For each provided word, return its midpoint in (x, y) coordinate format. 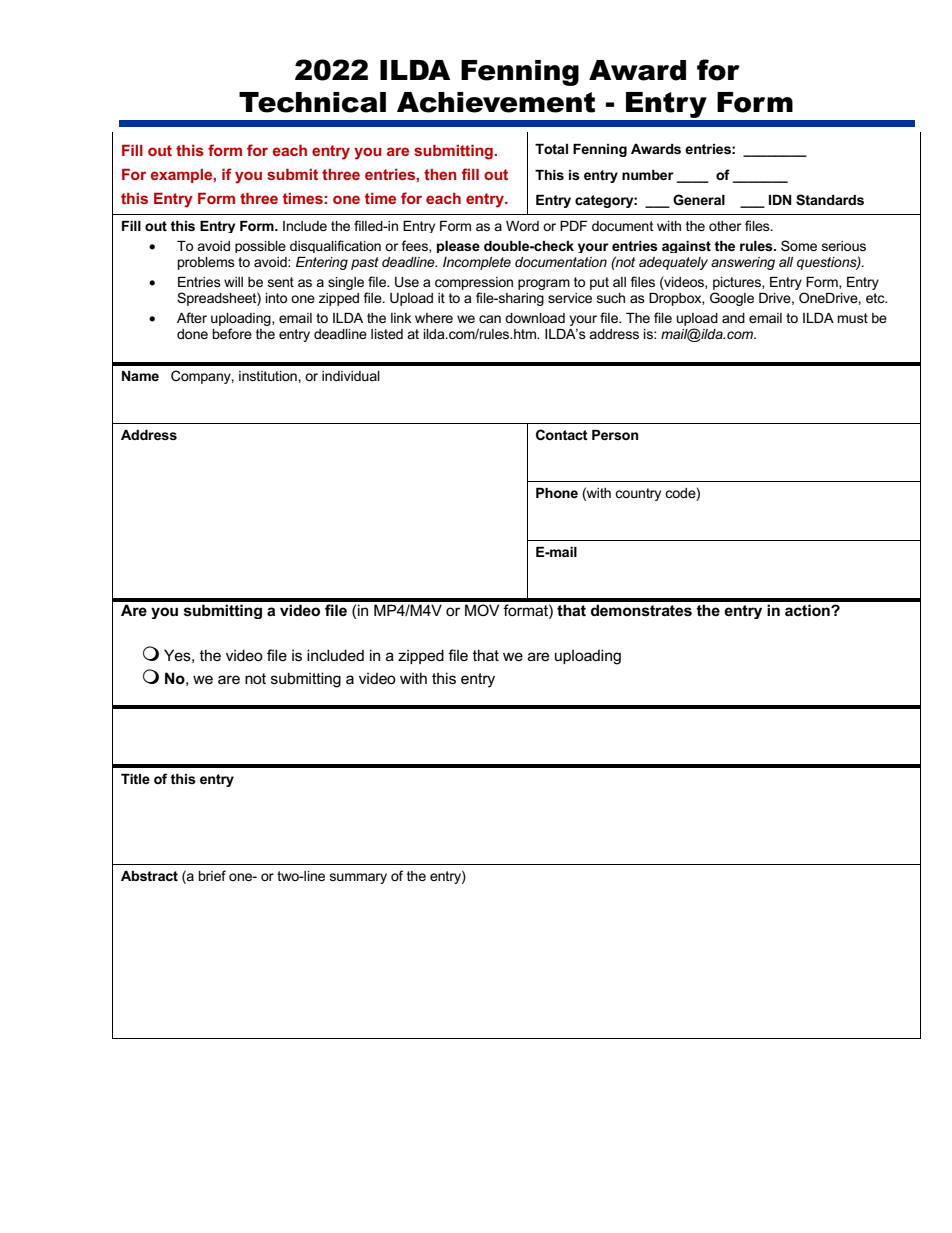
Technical (312, 102)
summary (358, 878)
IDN (780, 200)
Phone (557, 493)
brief (212, 875)
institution (269, 376)
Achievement (496, 102)
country (638, 494)
